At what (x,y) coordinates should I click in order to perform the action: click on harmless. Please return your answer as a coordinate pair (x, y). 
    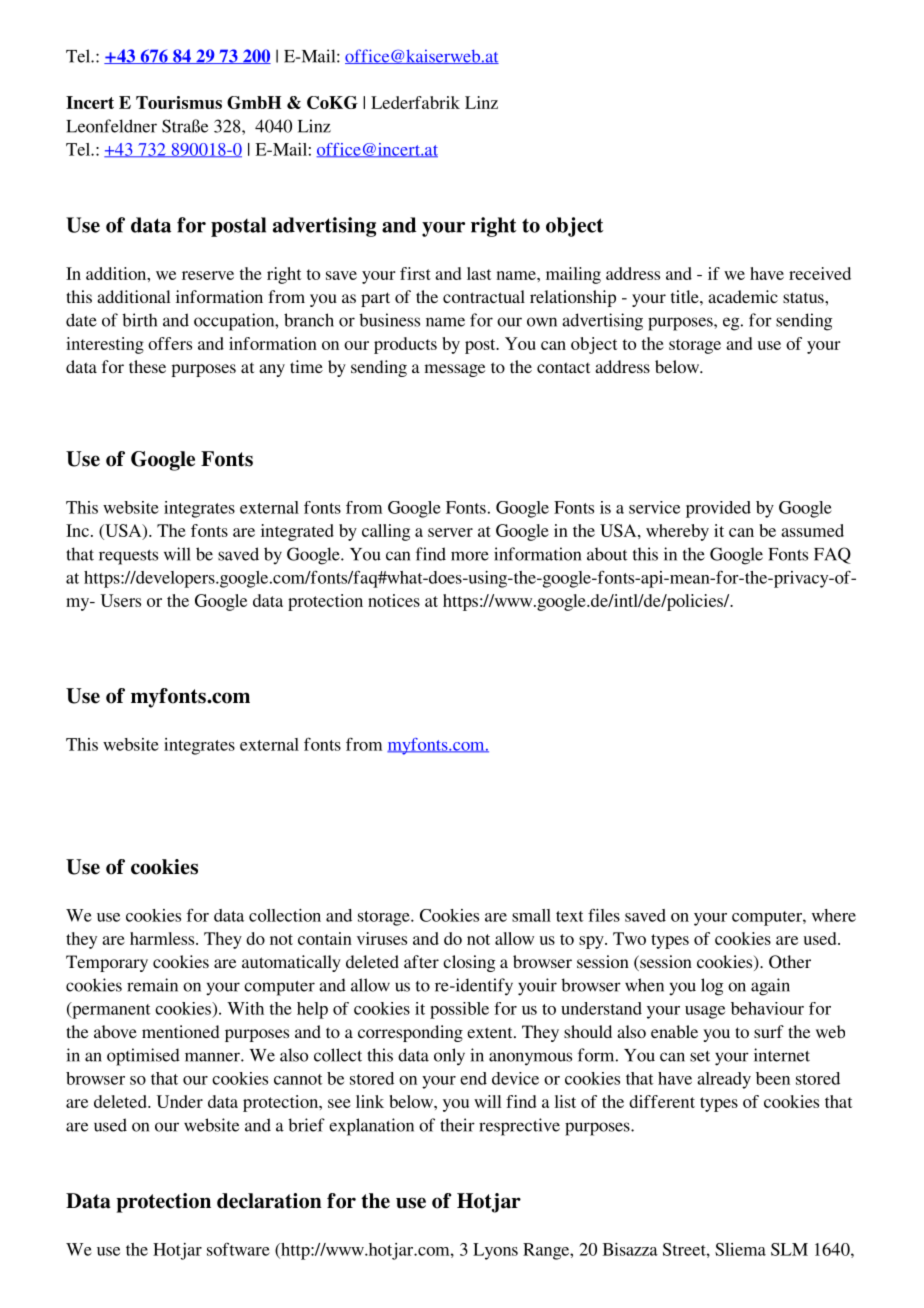
    Looking at the image, I should click on (163, 938).
